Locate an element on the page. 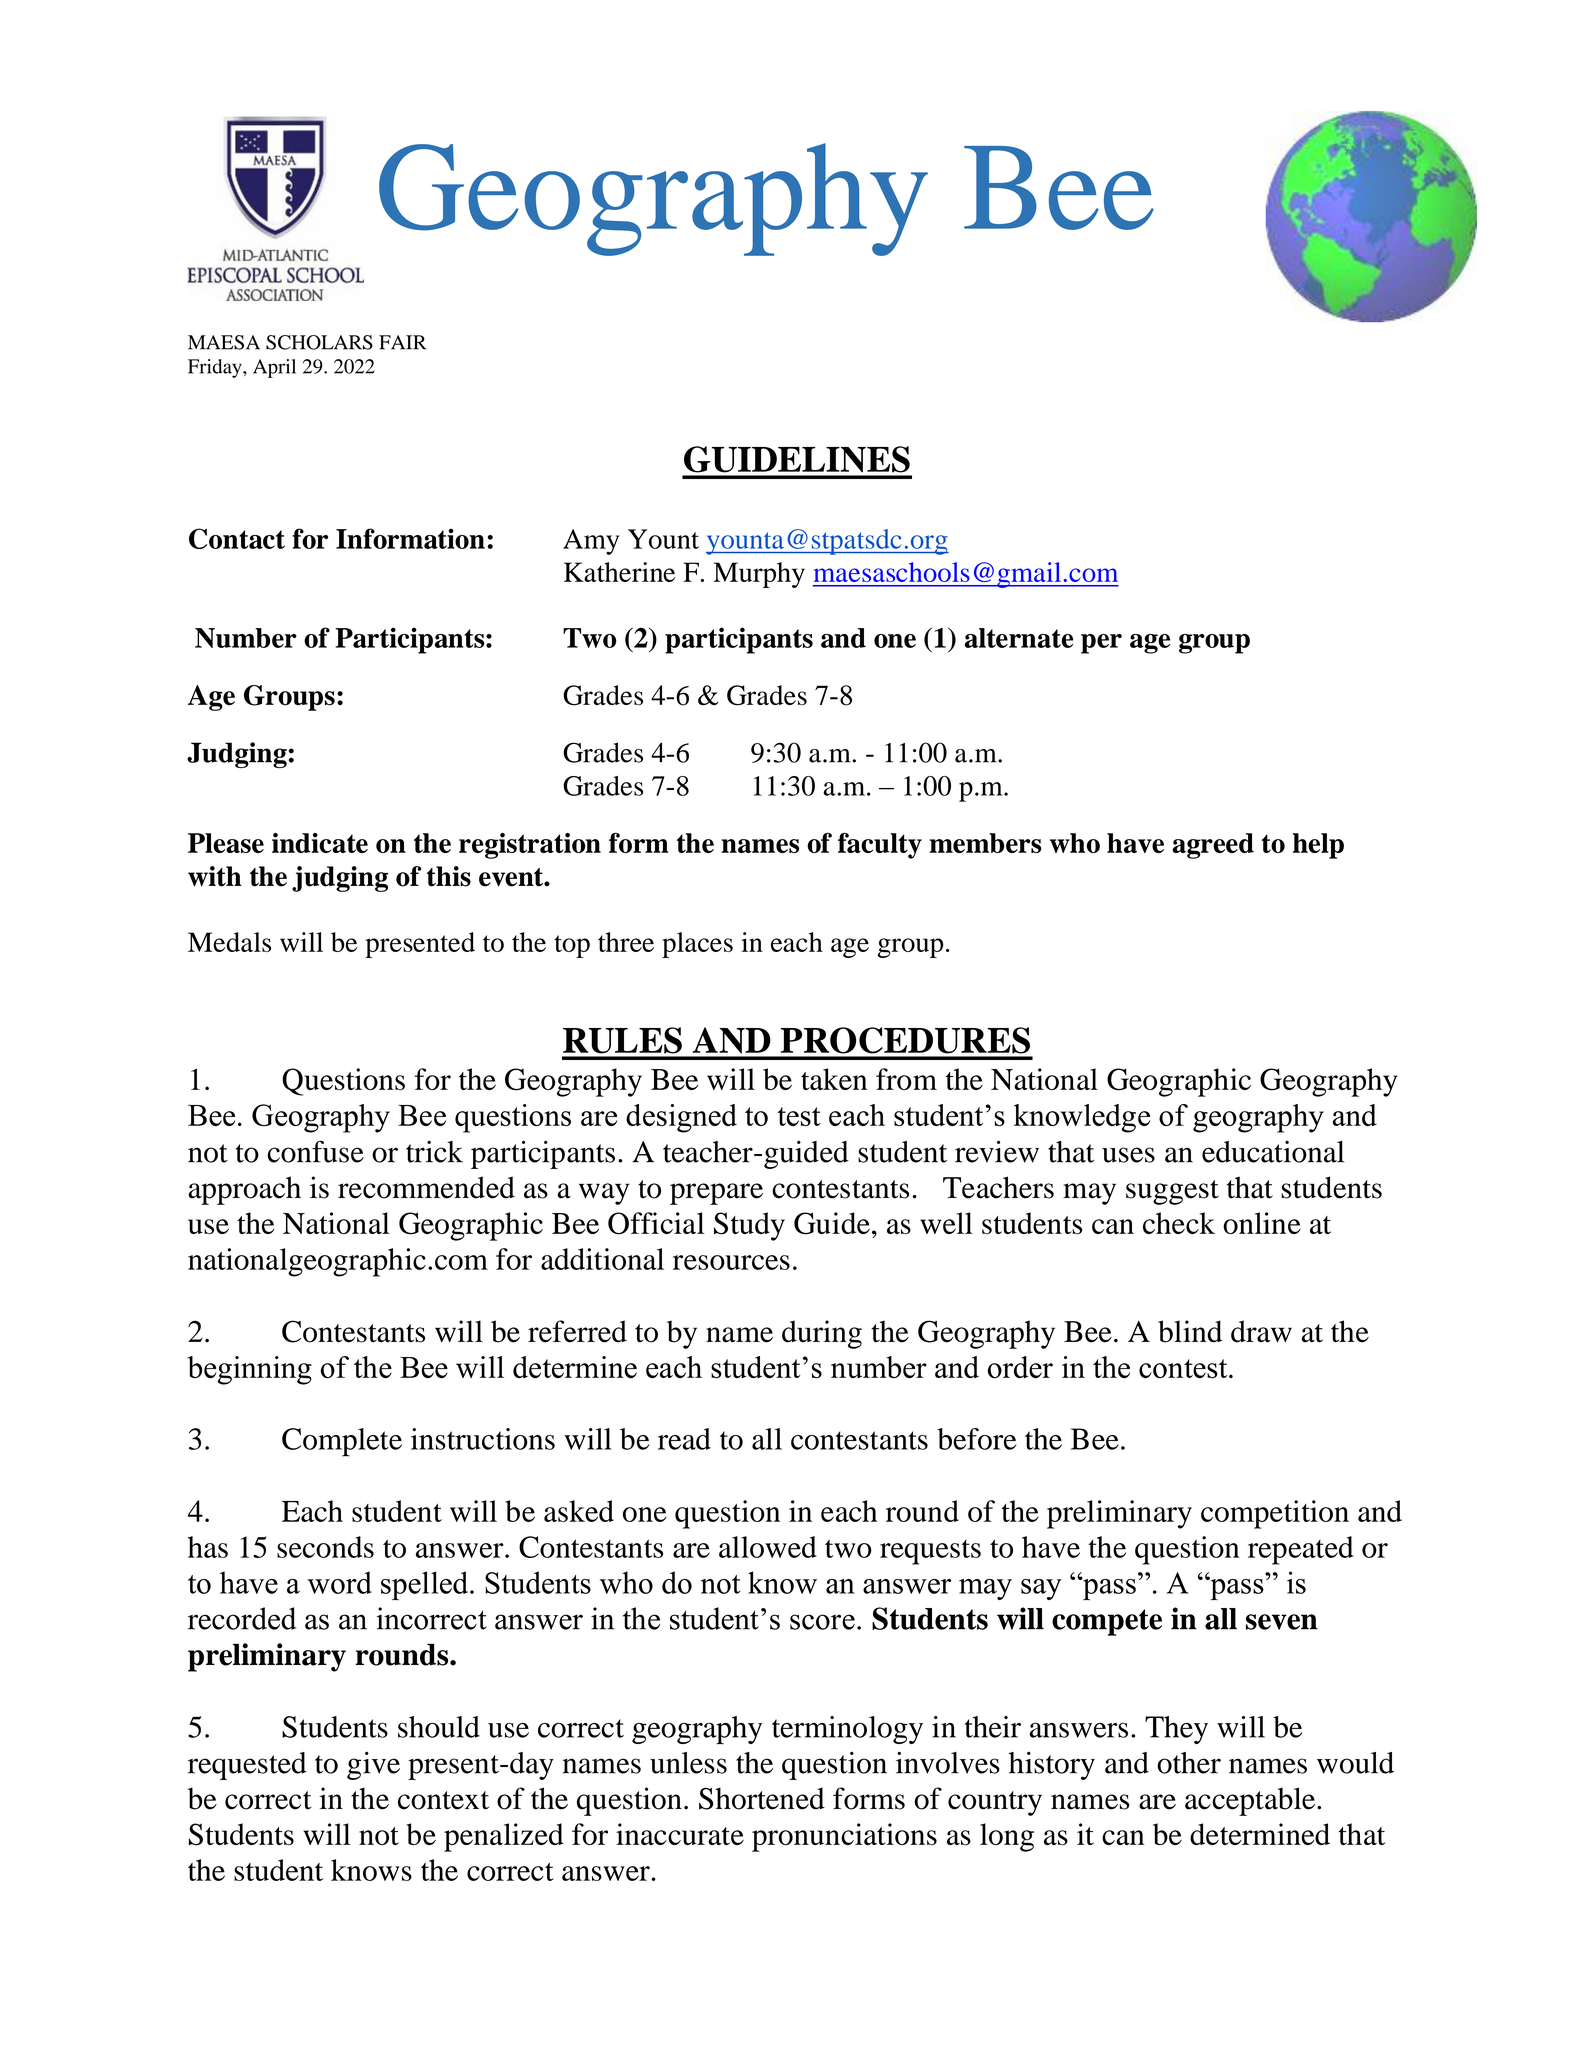 The height and width of the page is (2063, 1594). SCHOLARS is located at coordinates (319, 342).
